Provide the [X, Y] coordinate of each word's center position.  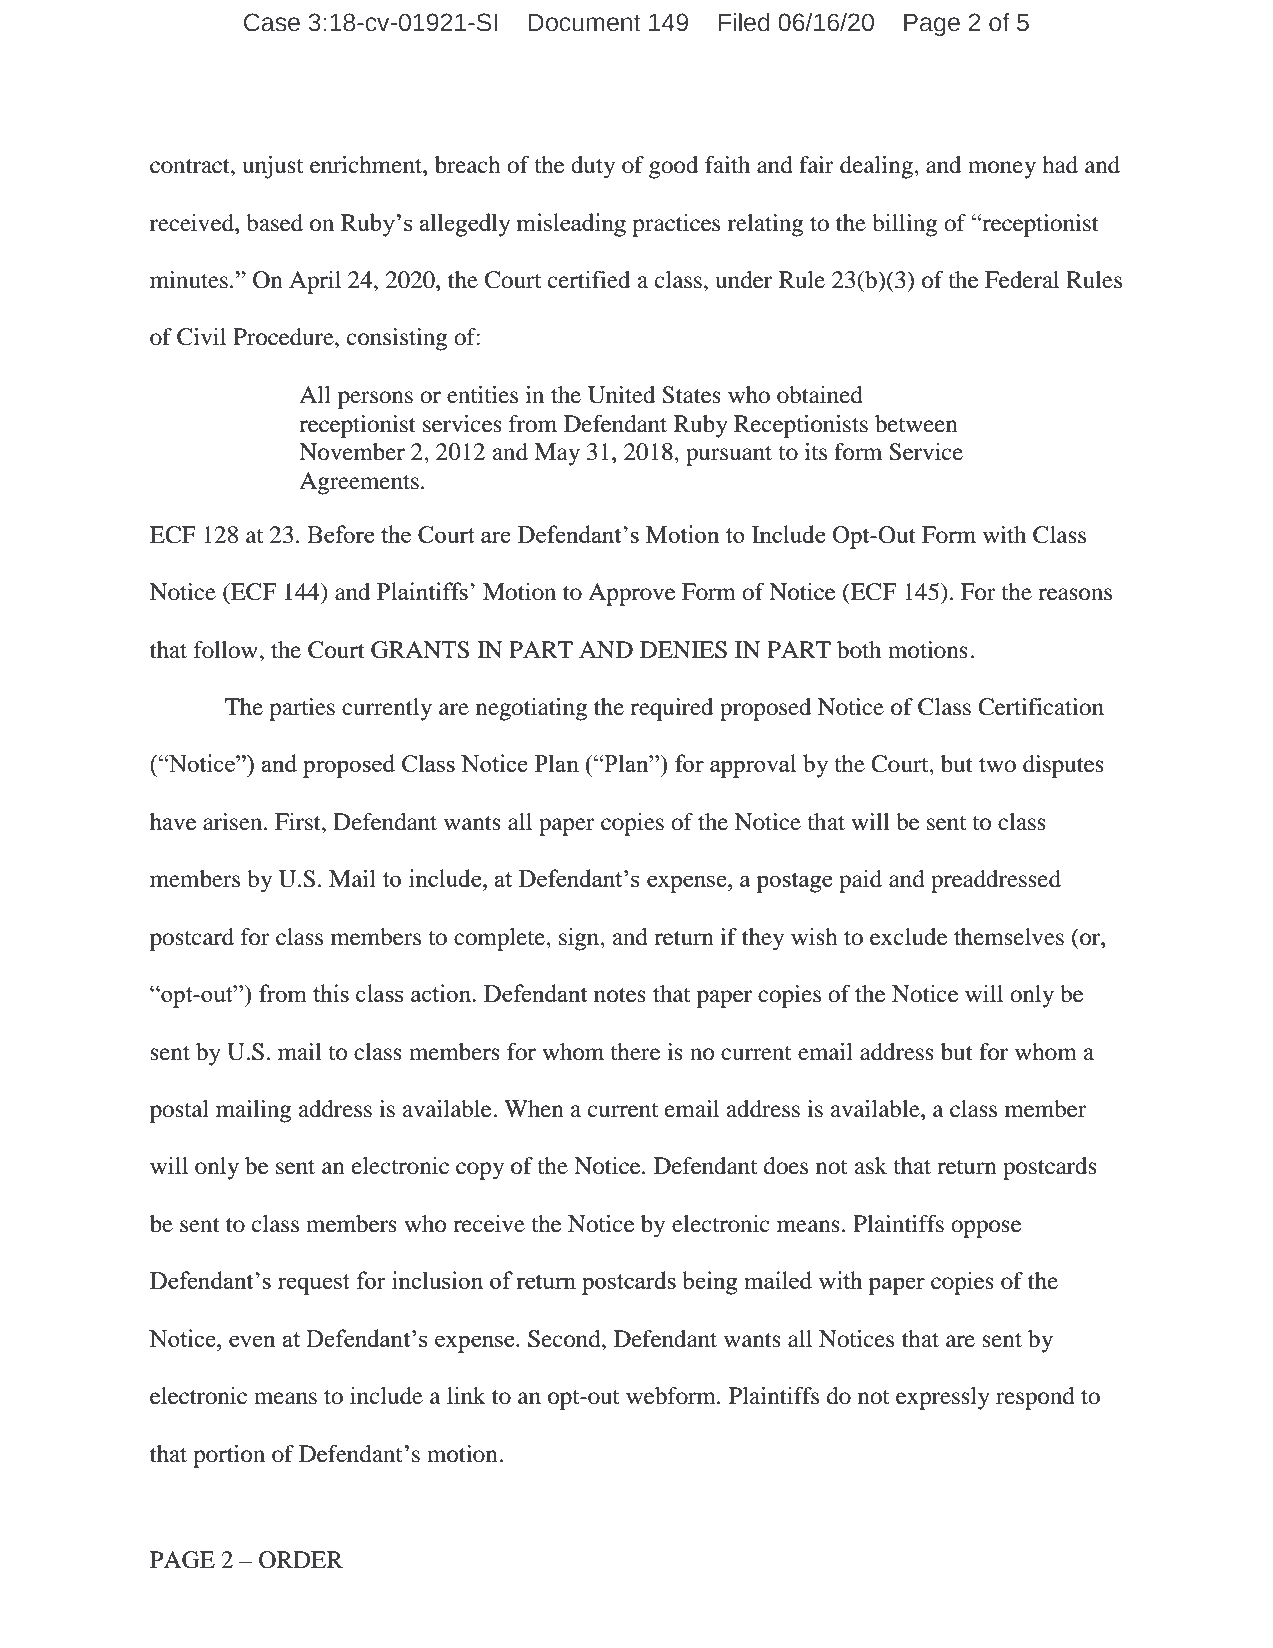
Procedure [284, 337]
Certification [1041, 707]
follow [226, 650]
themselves [1009, 937]
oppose [986, 1229]
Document [584, 23]
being [710, 1283]
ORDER [301, 1560]
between [916, 424]
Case [272, 22]
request [314, 1284]
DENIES [683, 650]
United [621, 395]
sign [580, 939]
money [1002, 170]
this [331, 993]
